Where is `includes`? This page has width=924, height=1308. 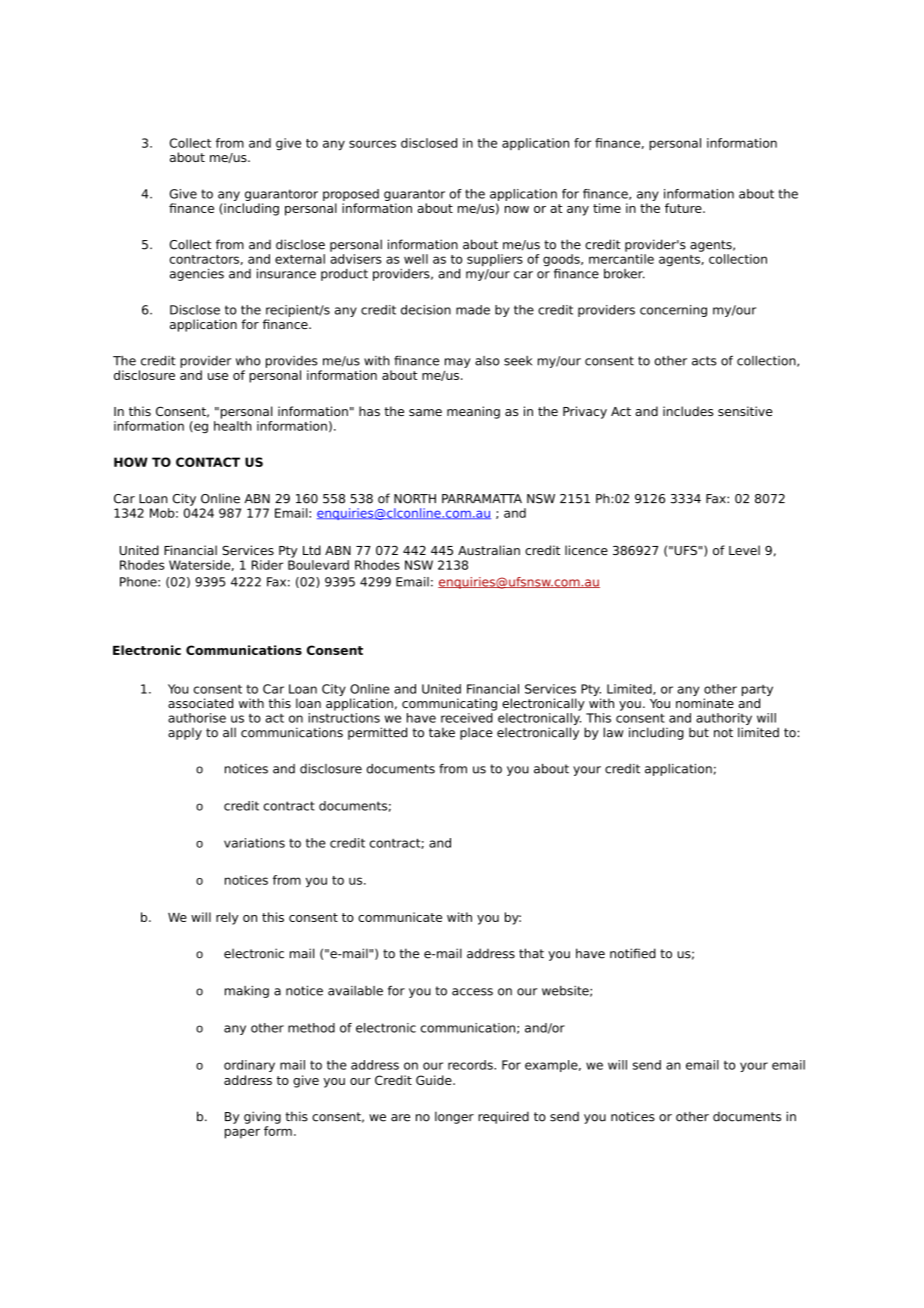 includes is located at coordinates (688, 411).
